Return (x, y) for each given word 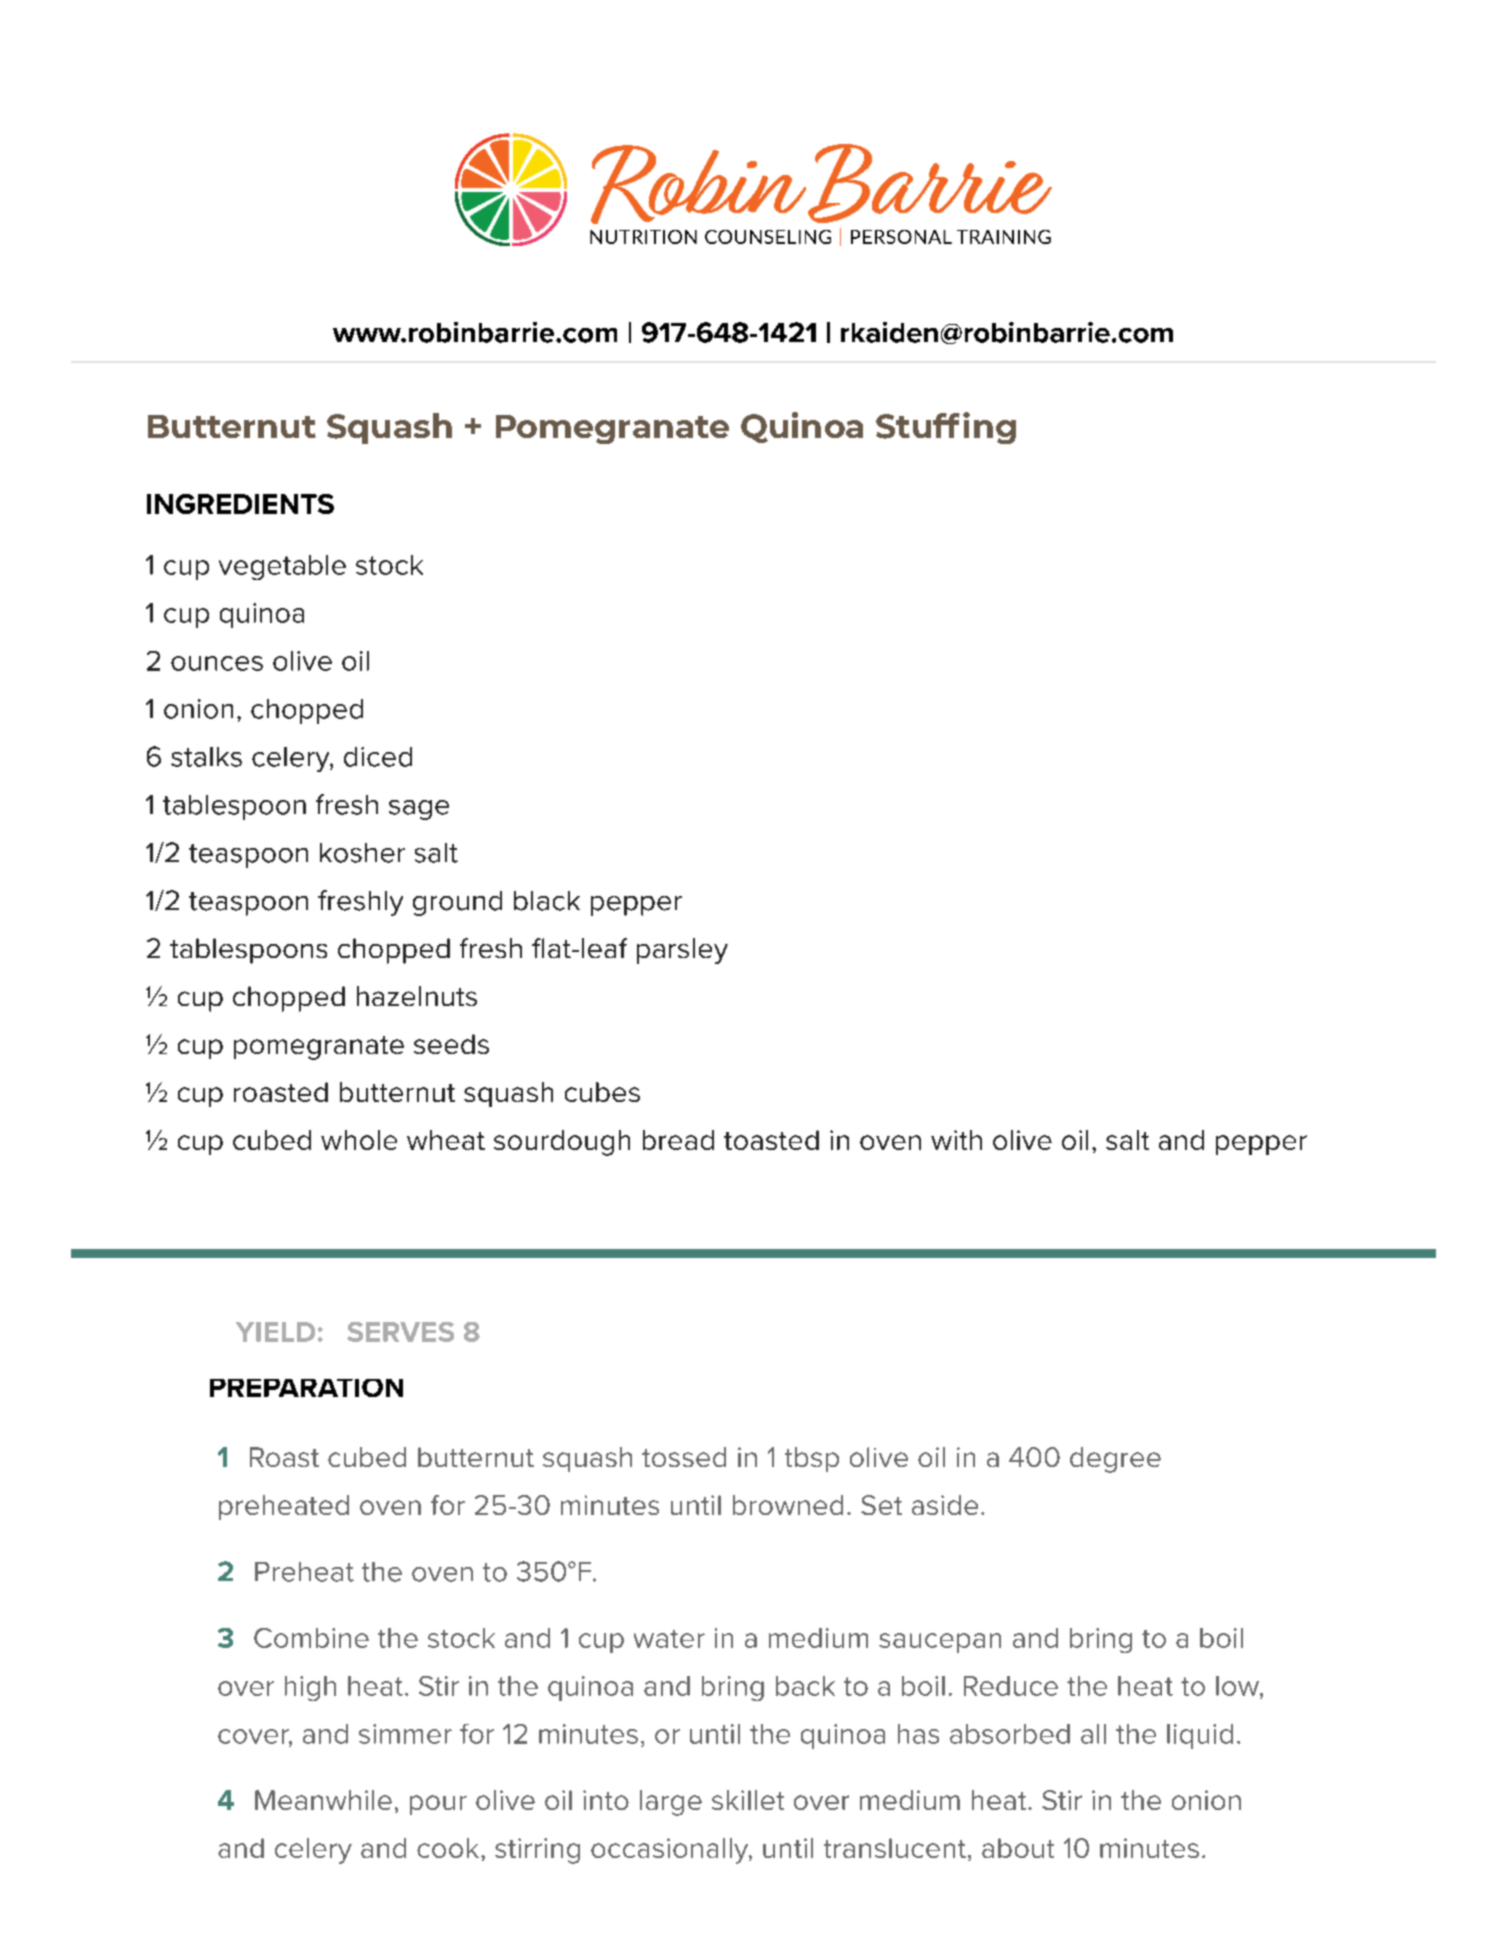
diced (378, 757)
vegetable (282, 567)
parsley (682, 951)
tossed (684, 1457)
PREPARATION (306, 1388)
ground (457, 903)
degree (1115, 1460)
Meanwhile (323, 1800)
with (956, 1140)
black (547, 901)
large (671, 1803)
